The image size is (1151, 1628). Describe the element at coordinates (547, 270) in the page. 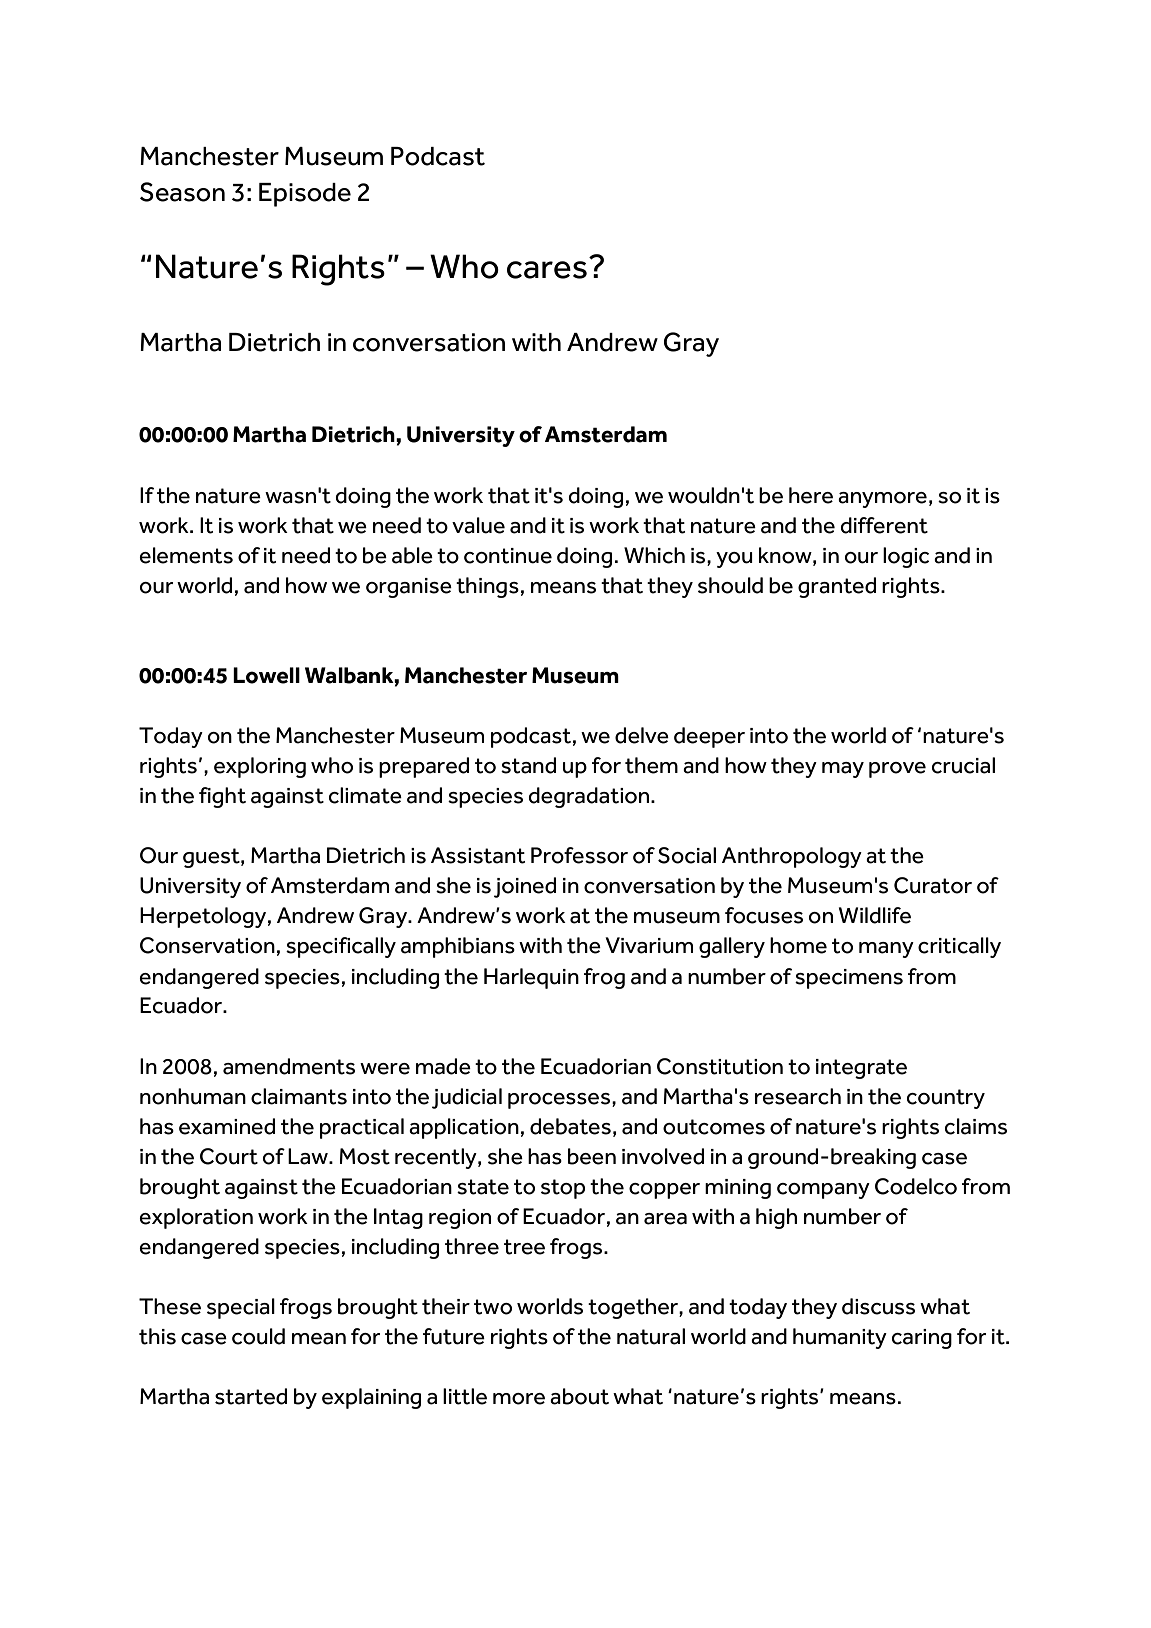

I see `cares` at that location.
